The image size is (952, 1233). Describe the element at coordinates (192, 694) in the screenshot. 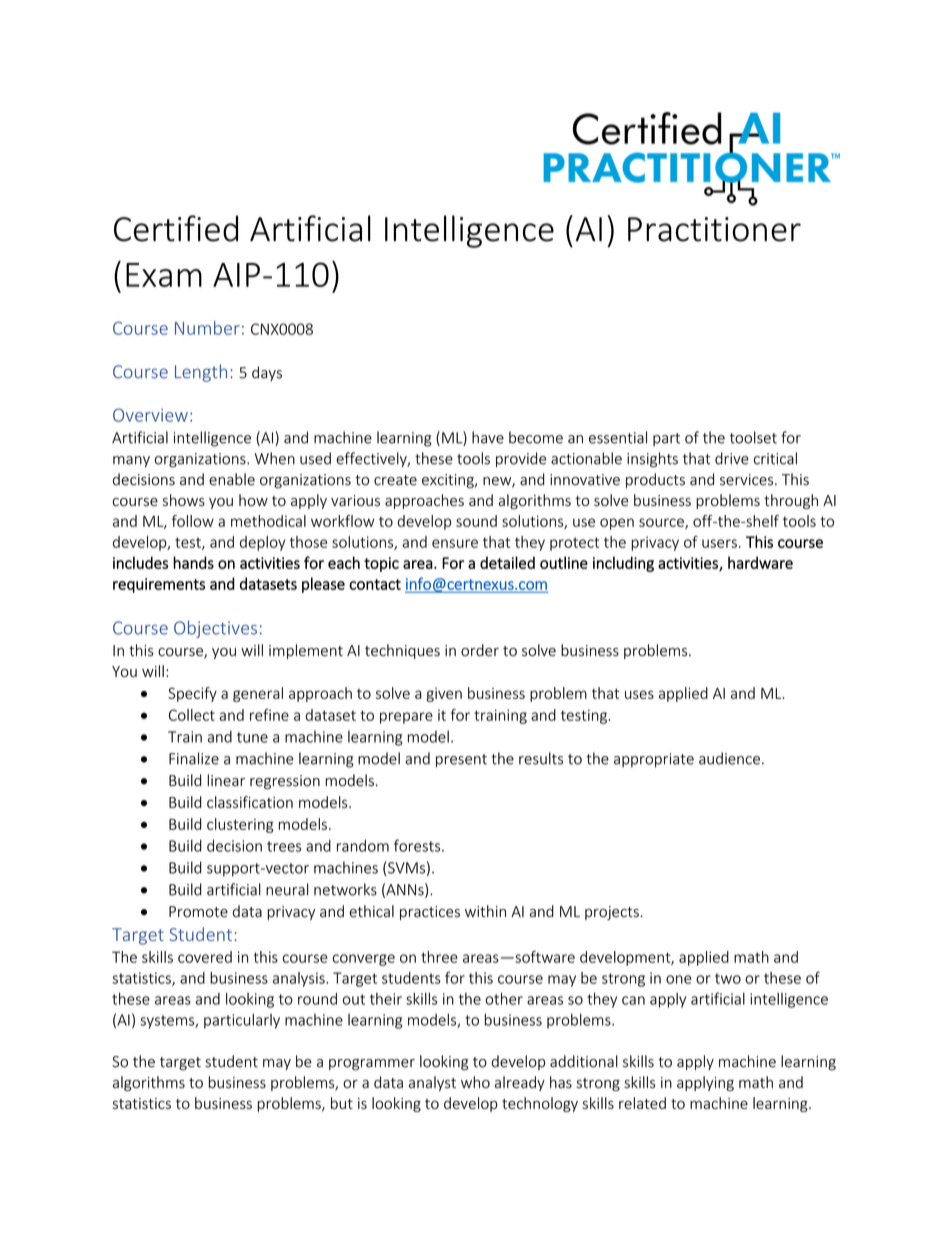

I see `Specify` at that location.
